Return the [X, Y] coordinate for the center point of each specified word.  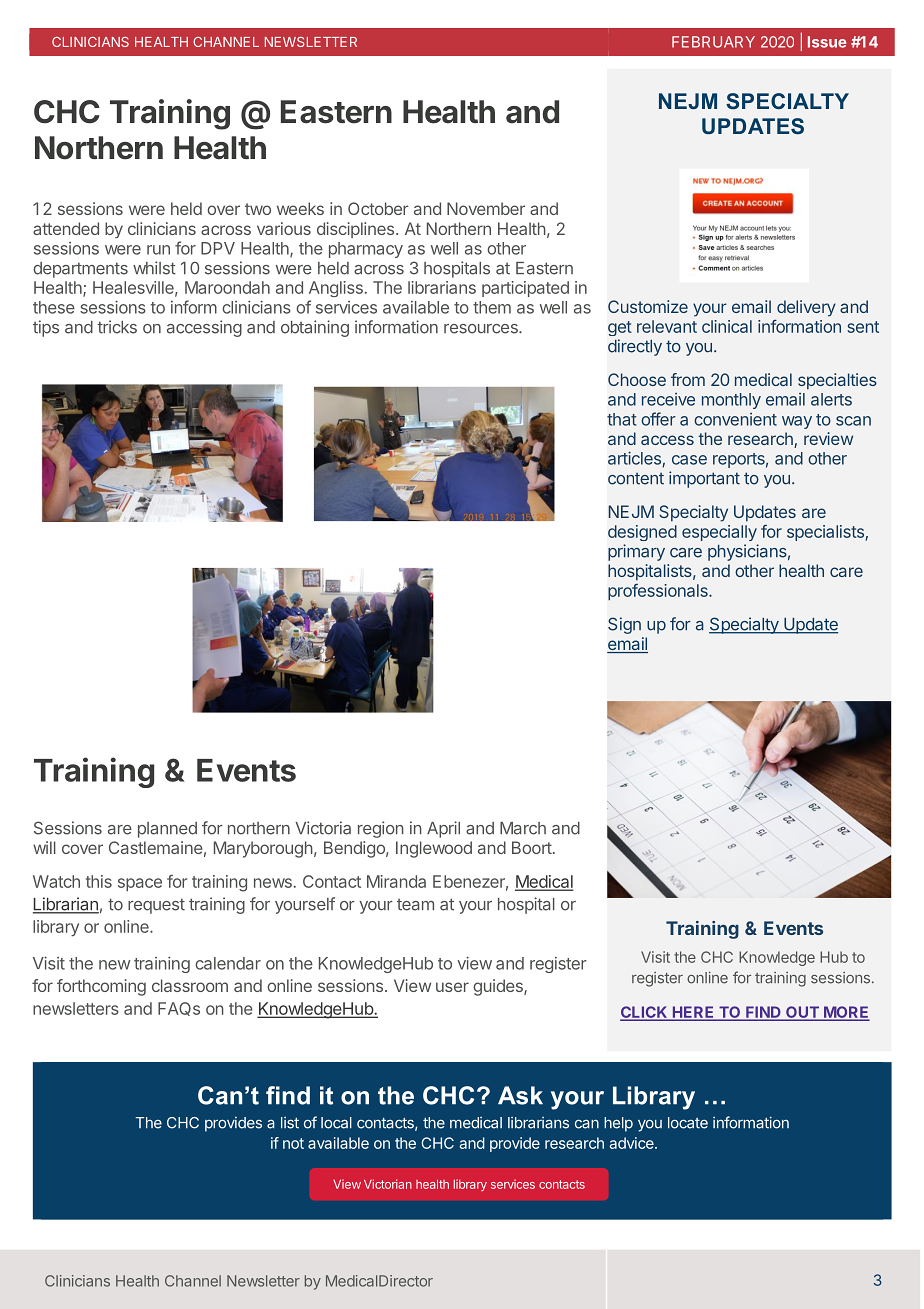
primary [636, 552]
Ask [520, 1095]
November [486, 208]
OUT [802, 1013]
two [258, 209]
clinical [727, 326]
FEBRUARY [713, 42]
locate [688, 1123]
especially [719, 533]
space [140, 884]
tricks [117, 327]
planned [167, 830]
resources [482, 329]
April [443, 829]
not [293, 1143]
